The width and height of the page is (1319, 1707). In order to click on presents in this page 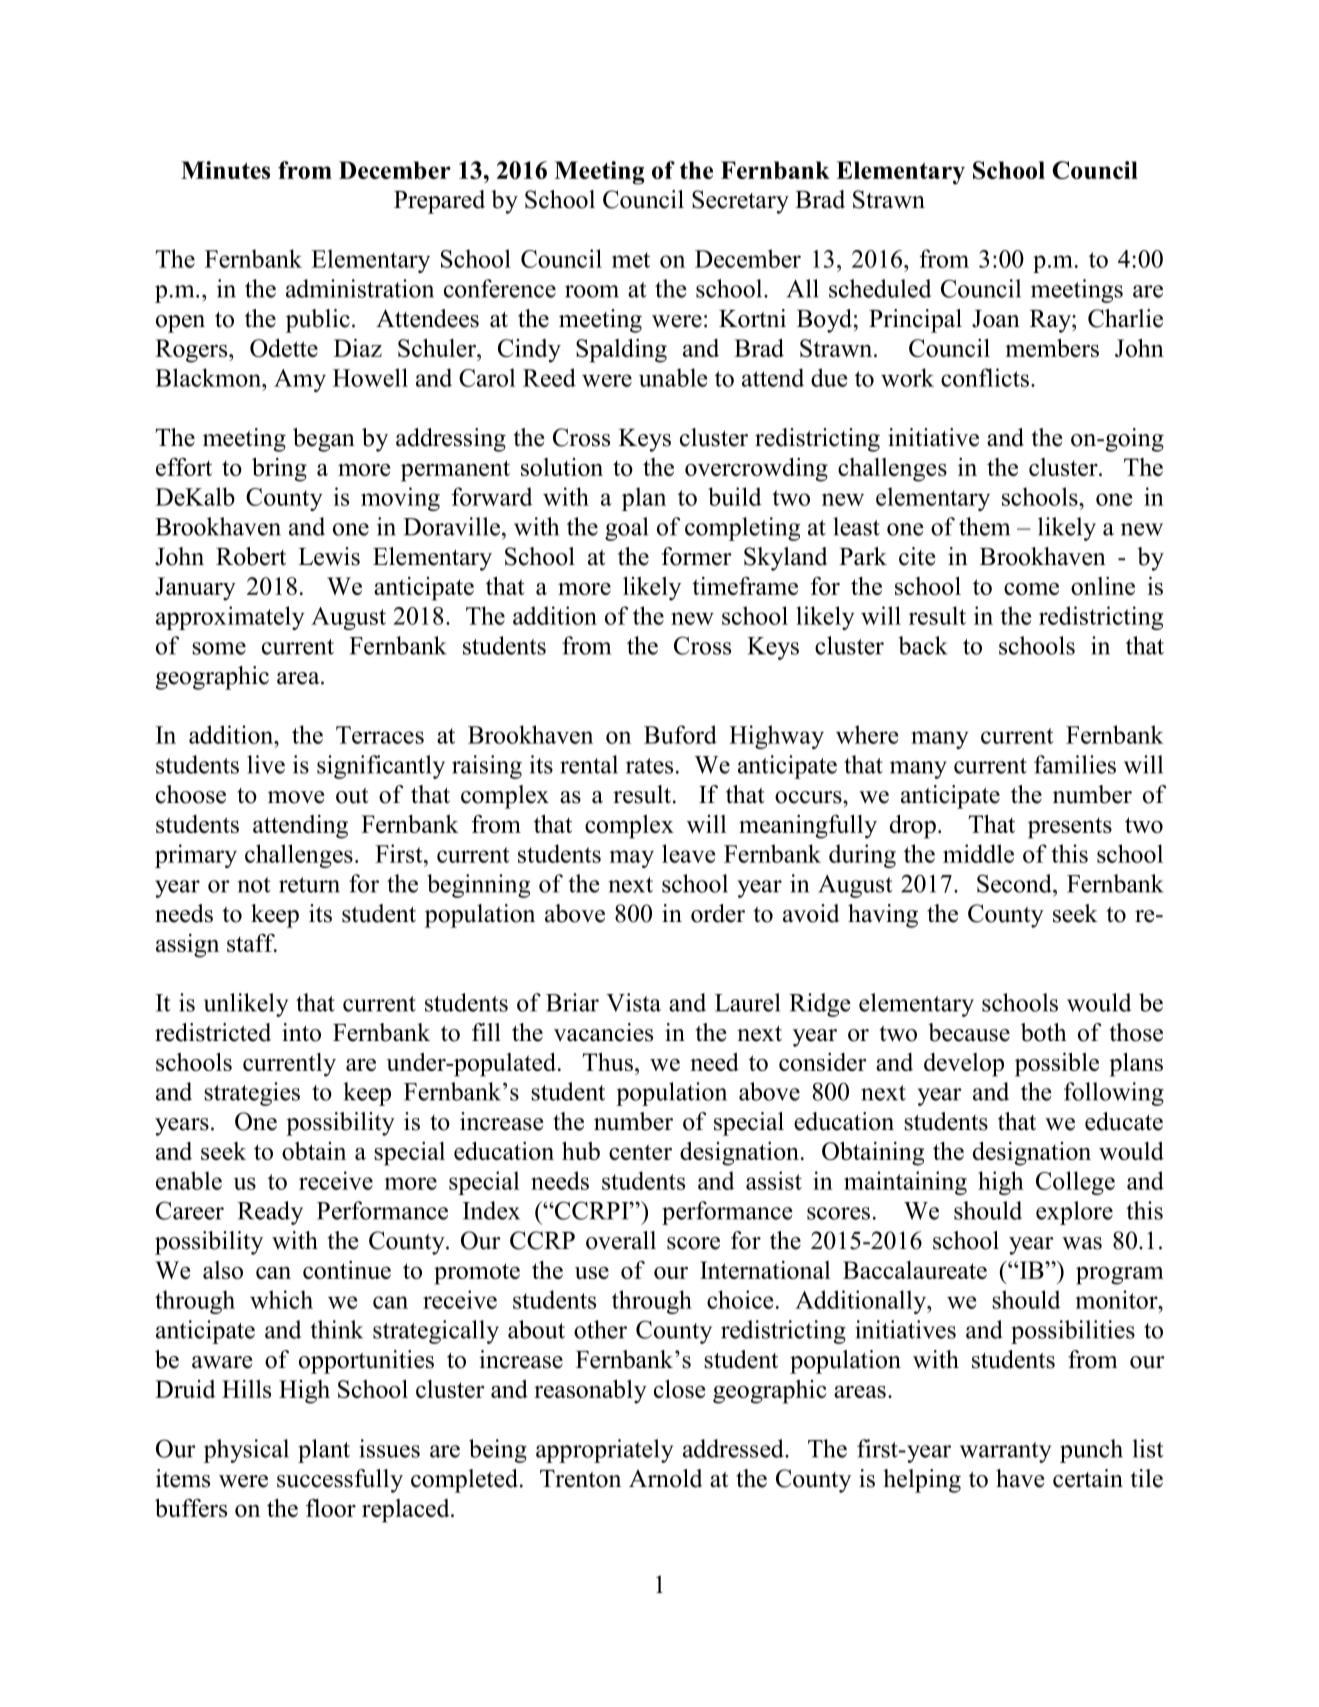, I will do `click(1070, 828)`.
